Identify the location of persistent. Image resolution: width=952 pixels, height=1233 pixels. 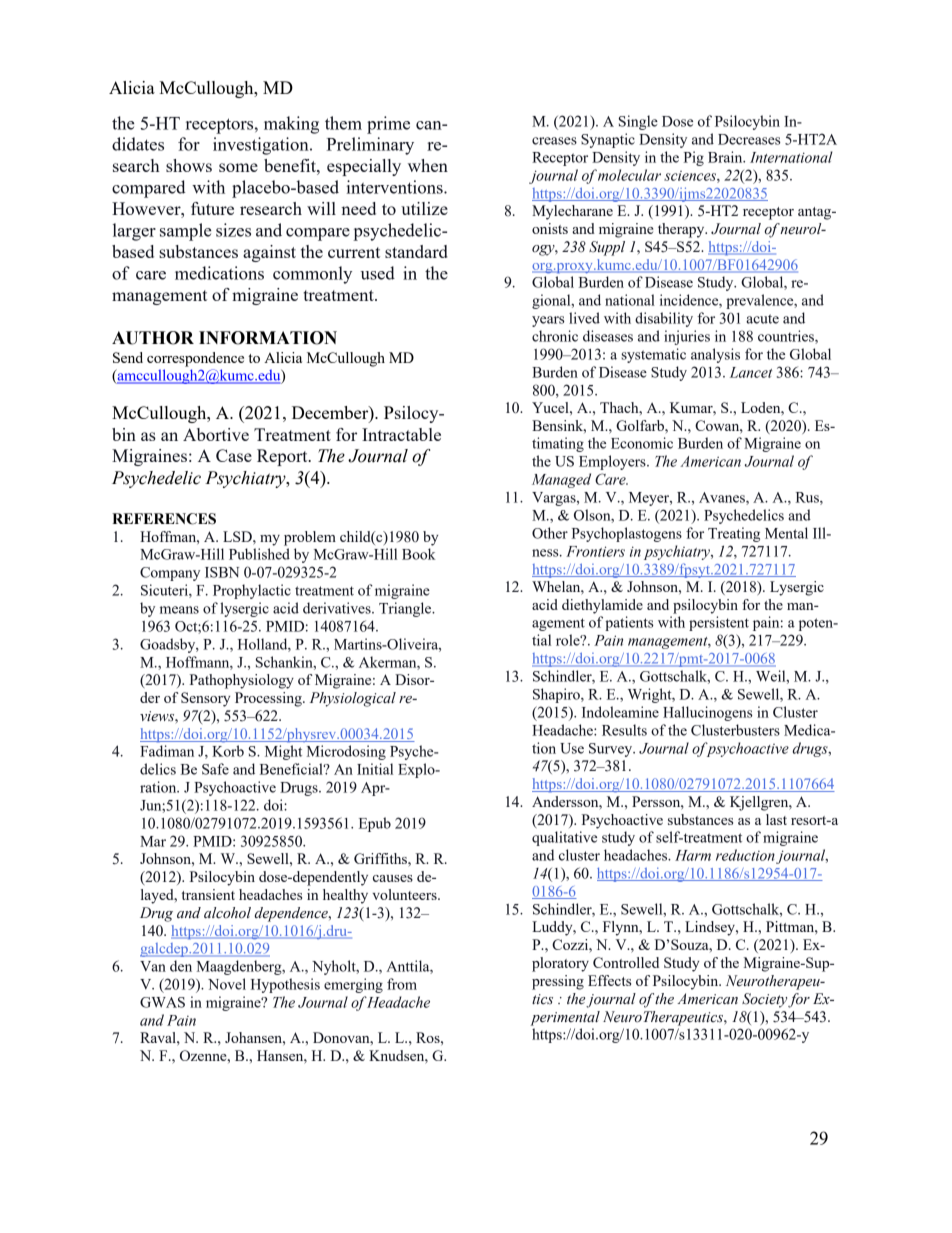
(719, 623).
